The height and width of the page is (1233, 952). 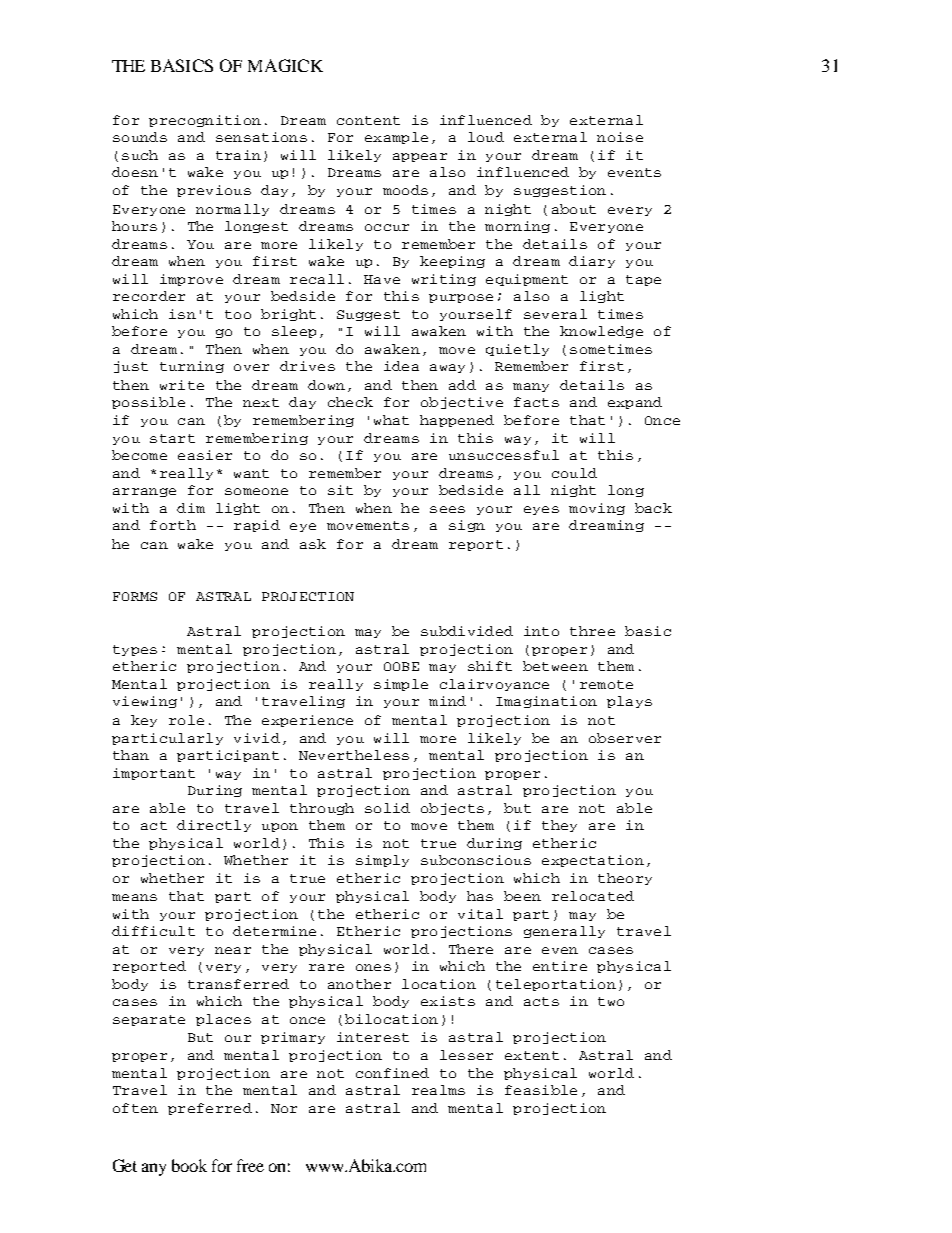 What do you see at coordinates (172, 438) in the page?
I see `start` at bounding box center [172, 438].
